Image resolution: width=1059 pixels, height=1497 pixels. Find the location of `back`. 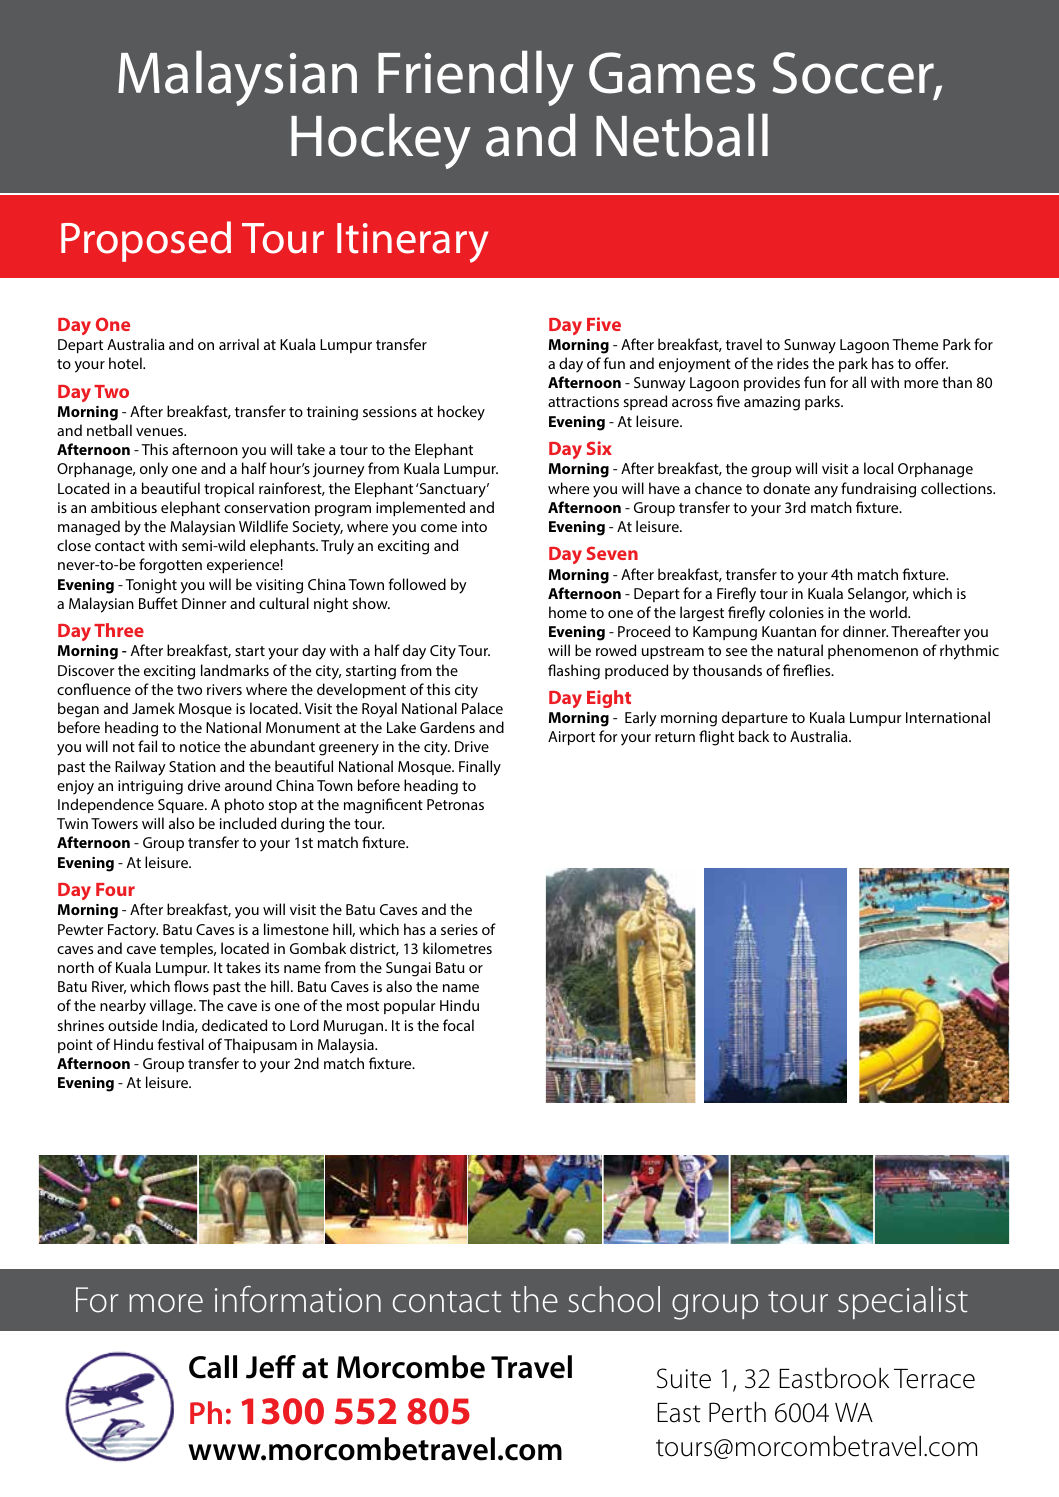

back is located at coordinates (754, 736).
